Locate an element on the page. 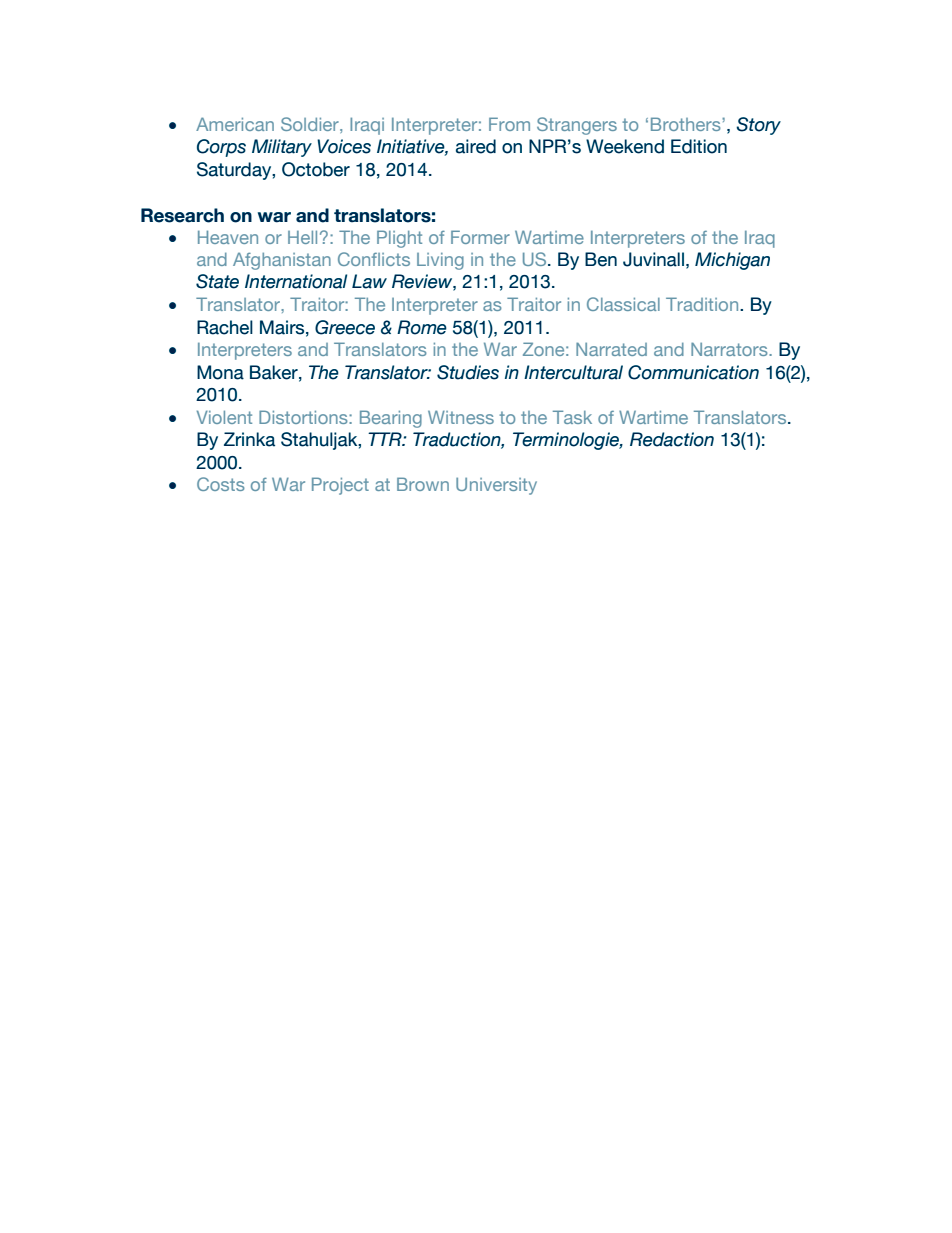  Living is located at coordinates (440, 261).
